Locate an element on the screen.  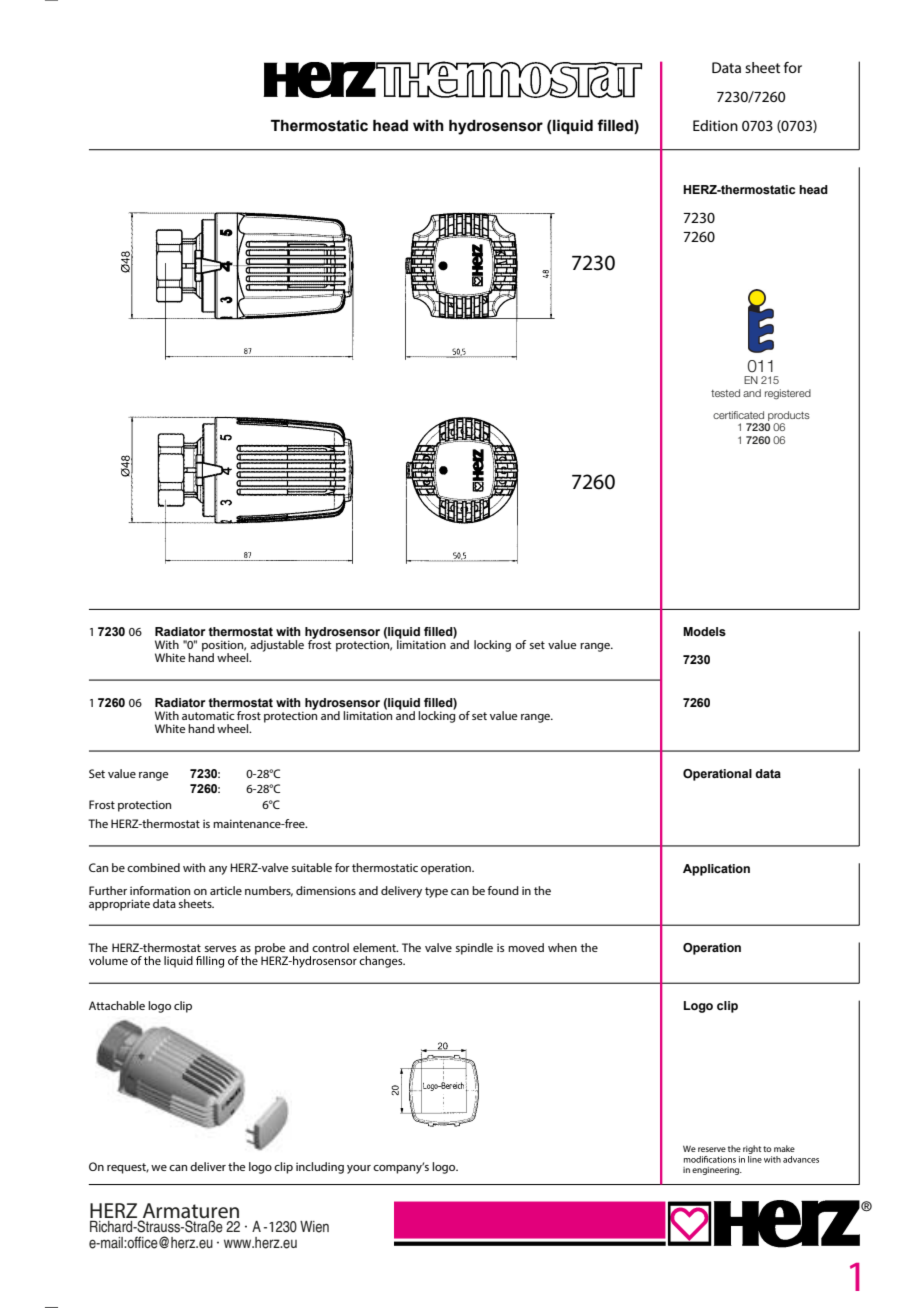
Edition is located at coordinates (715, 125).
